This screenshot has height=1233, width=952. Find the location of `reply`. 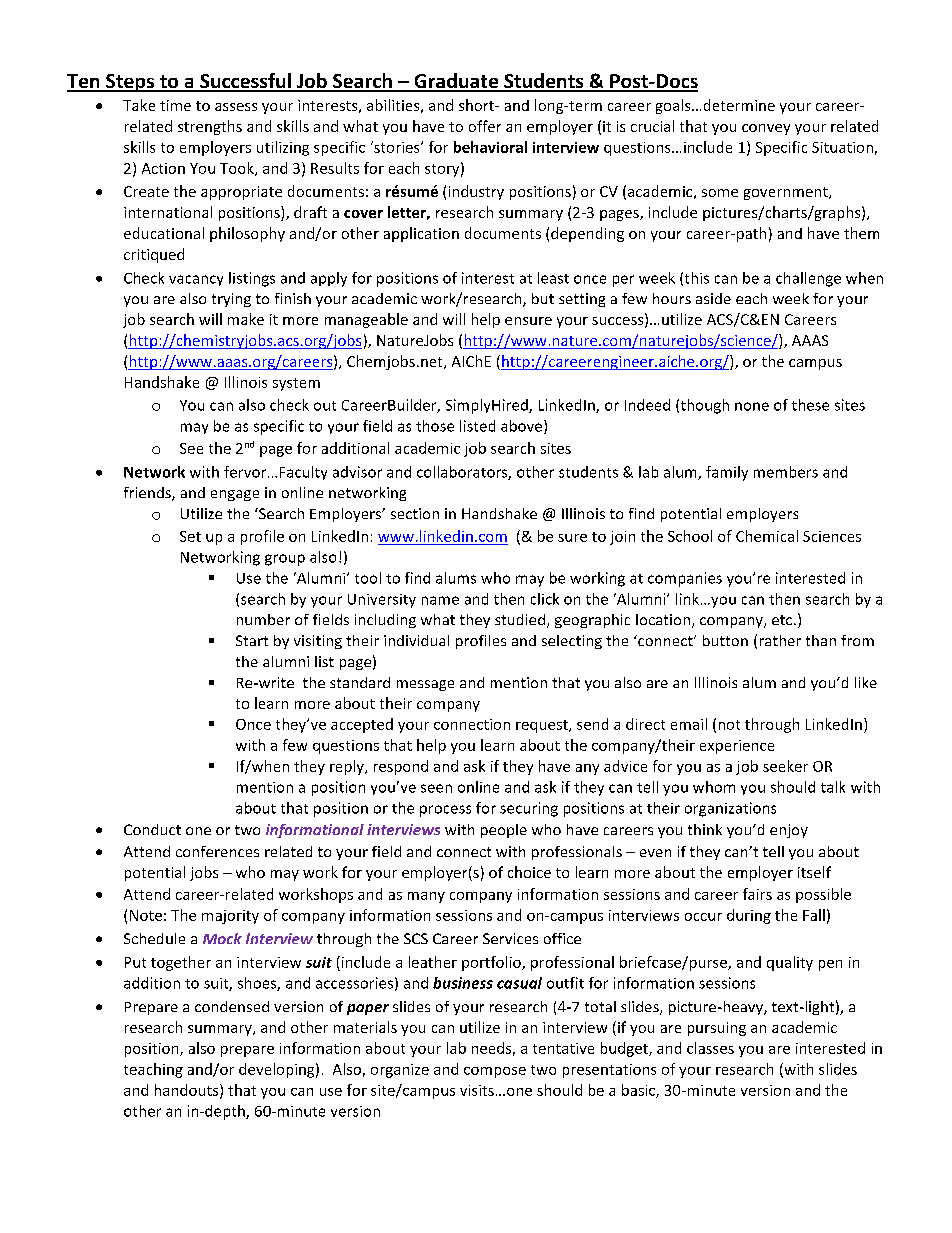

reply is located at coordinates (348, 767).
